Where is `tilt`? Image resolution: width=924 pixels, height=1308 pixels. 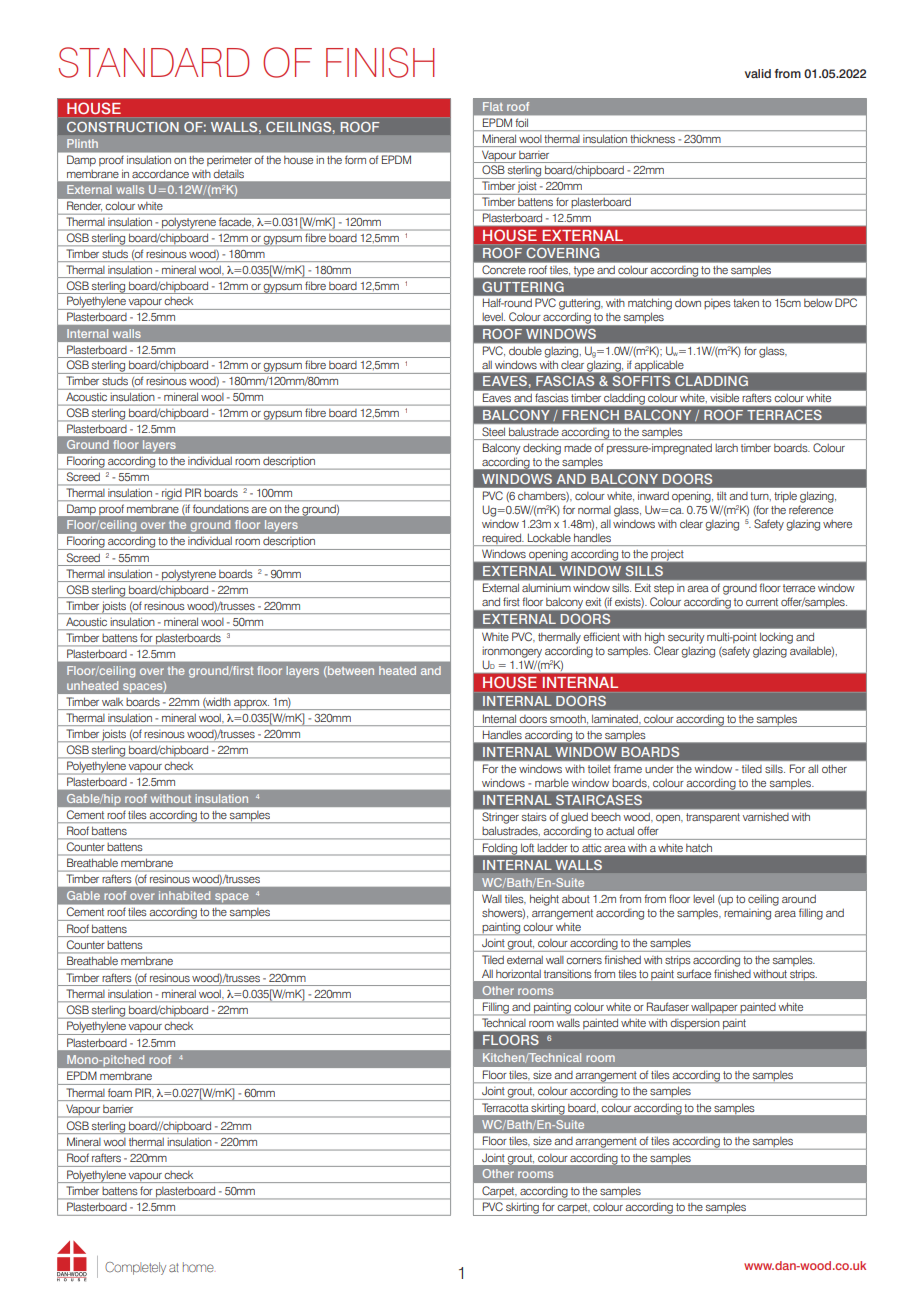 tilt is located at coordinates (722, 495).
